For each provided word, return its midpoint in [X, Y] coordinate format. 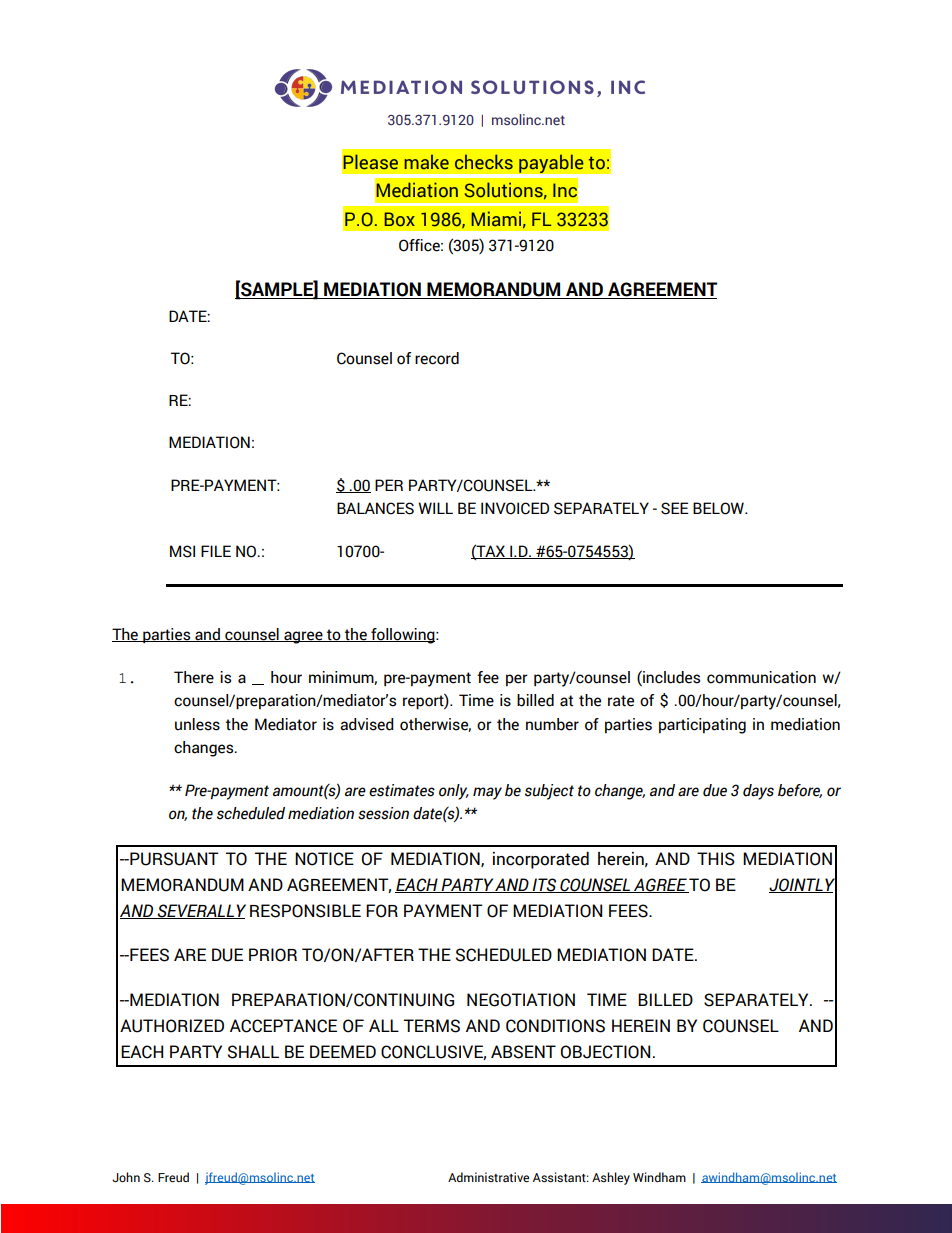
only [454, 792]
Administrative [488, 1177]
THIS [716, 859]
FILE [216, 551]
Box [400, 219]
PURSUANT [173, 859]
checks [484, 162]
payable [551, 164]
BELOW [719, 508]
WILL [435, 508]
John [126, 1177]
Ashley [611, 1178]
